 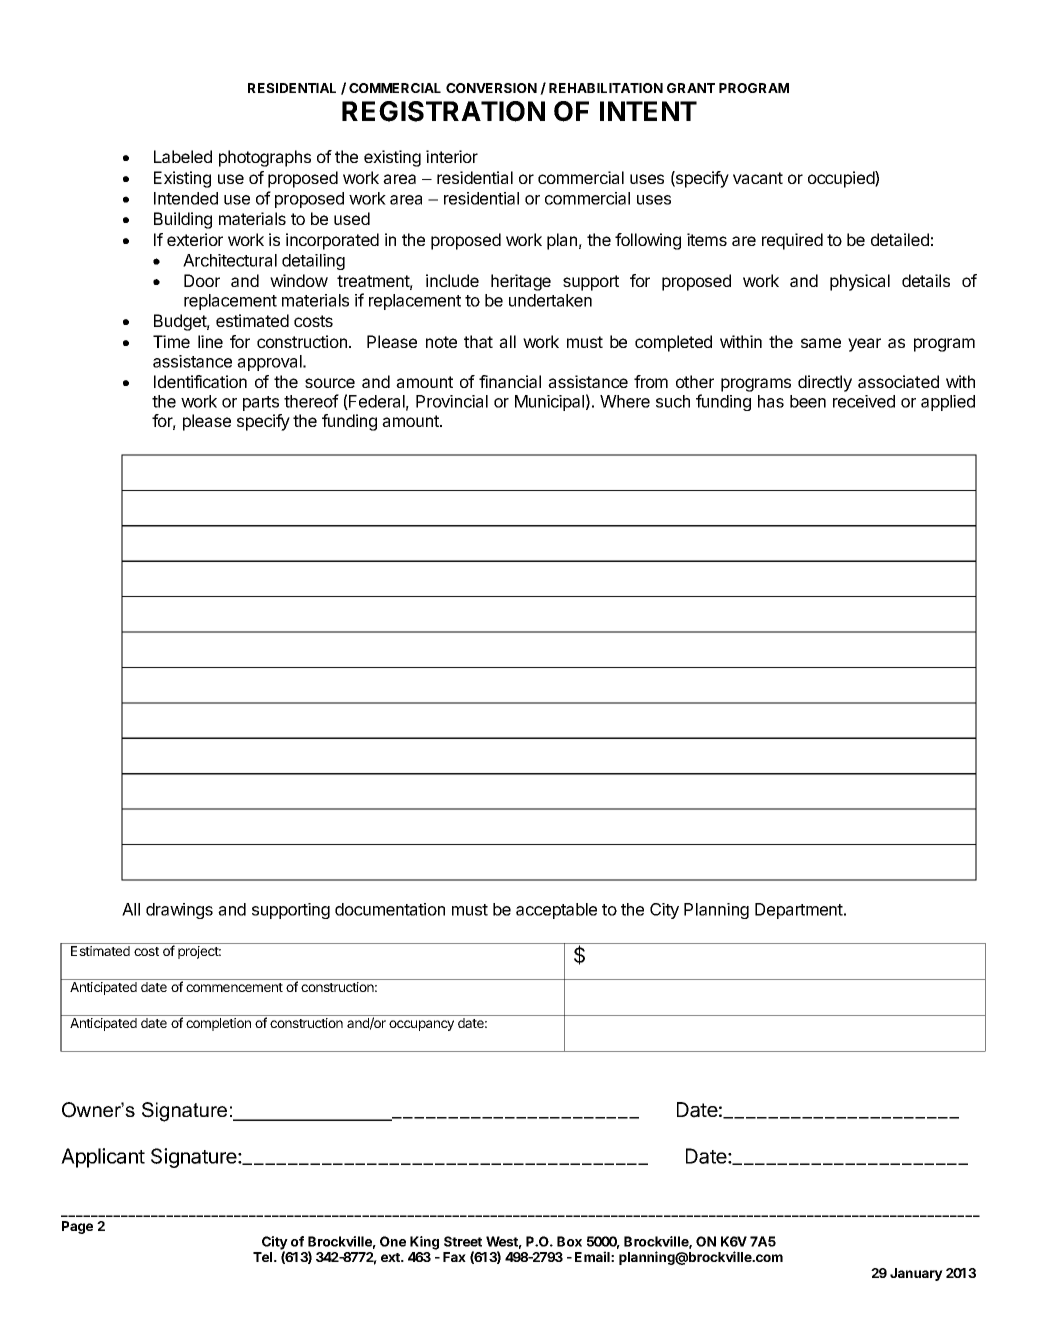 I want to click on Department, so click(x=800, y=911).
